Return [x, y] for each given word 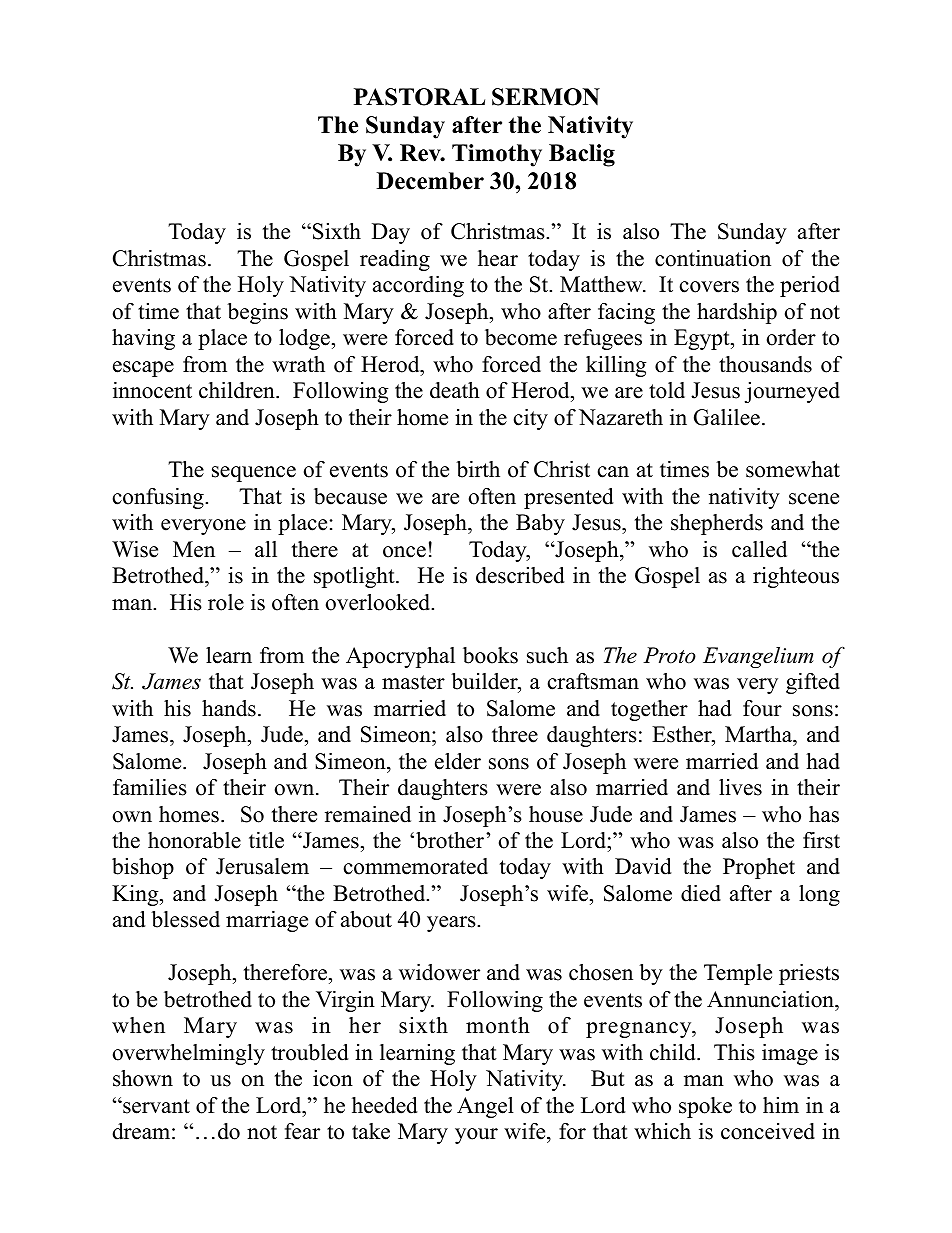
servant [155, 1106]
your [476, 1136]
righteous [796, 577]
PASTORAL [419, 97]
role [226, 602]
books [490, 655]
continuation [713, 258]
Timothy [497, 155]
